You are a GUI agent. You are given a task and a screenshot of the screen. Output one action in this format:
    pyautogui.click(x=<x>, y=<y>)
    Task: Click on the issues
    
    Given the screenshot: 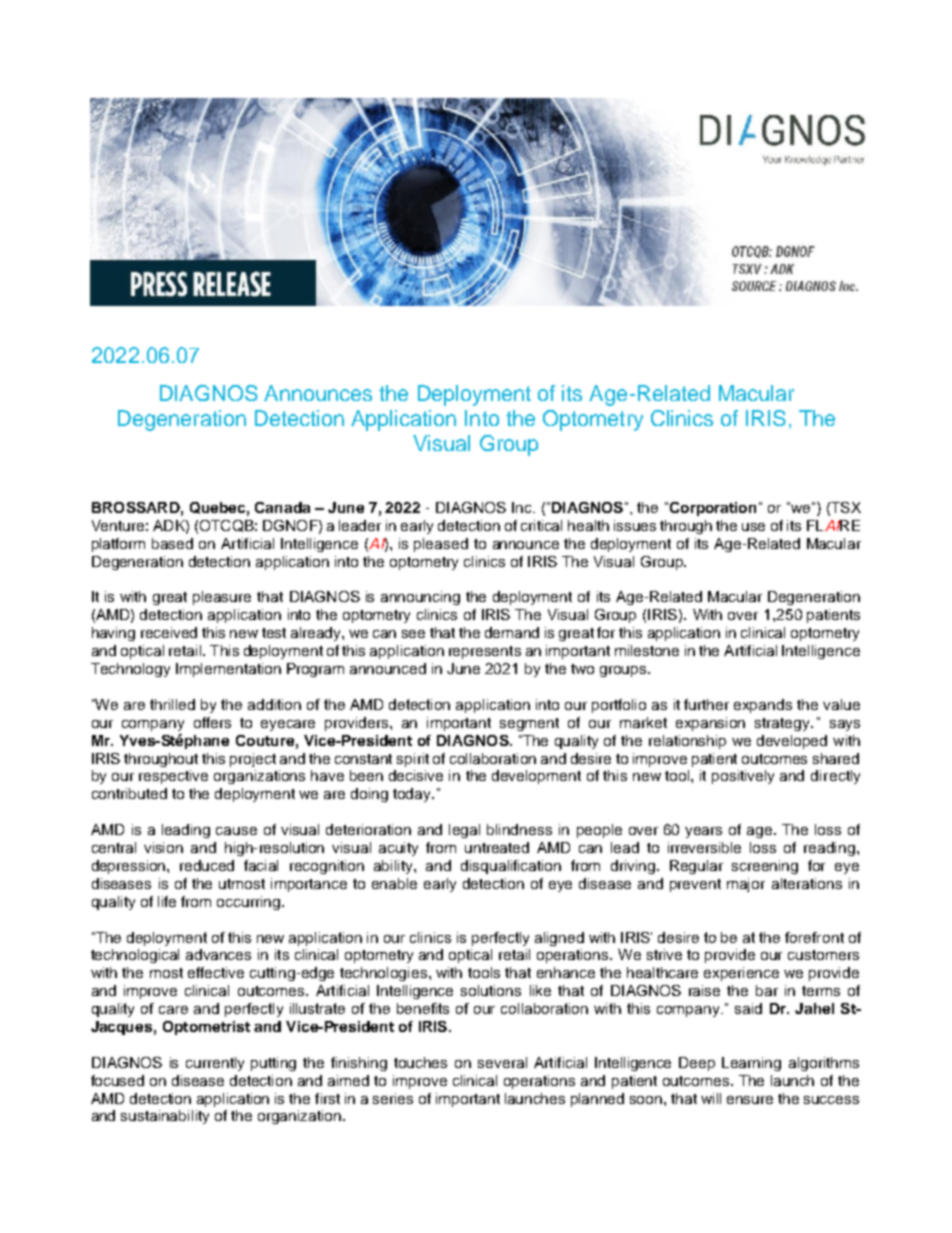 What is the action you would take?
    pyautogui.click(x=635, y=525)
